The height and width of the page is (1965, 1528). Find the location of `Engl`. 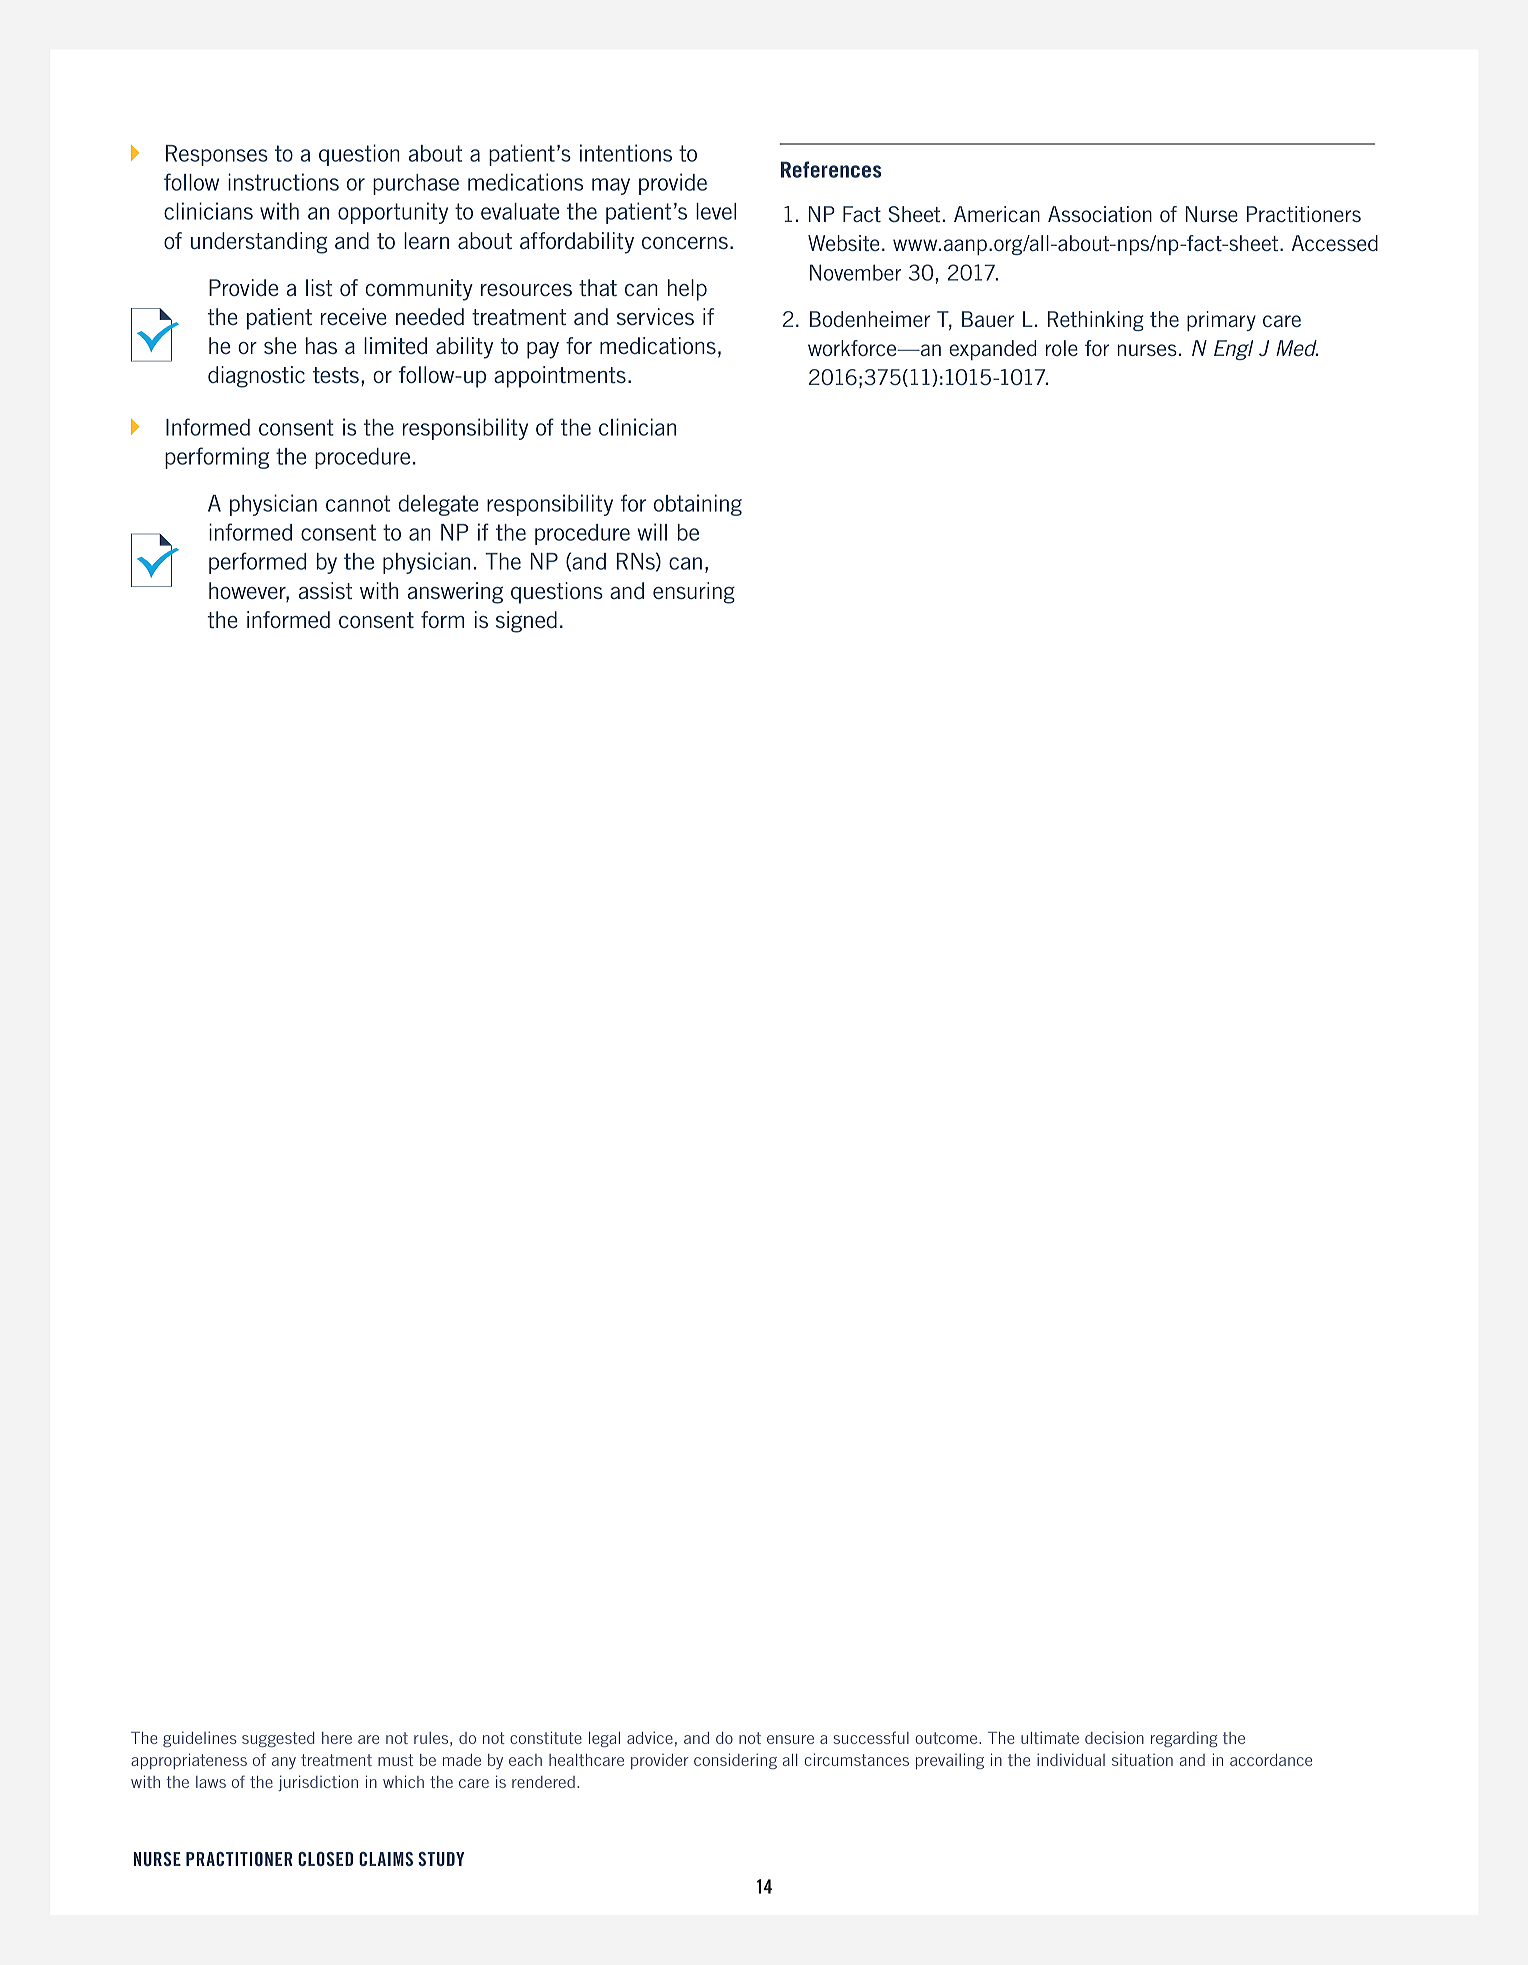

Engl is located at coordinates (1233, 350).
